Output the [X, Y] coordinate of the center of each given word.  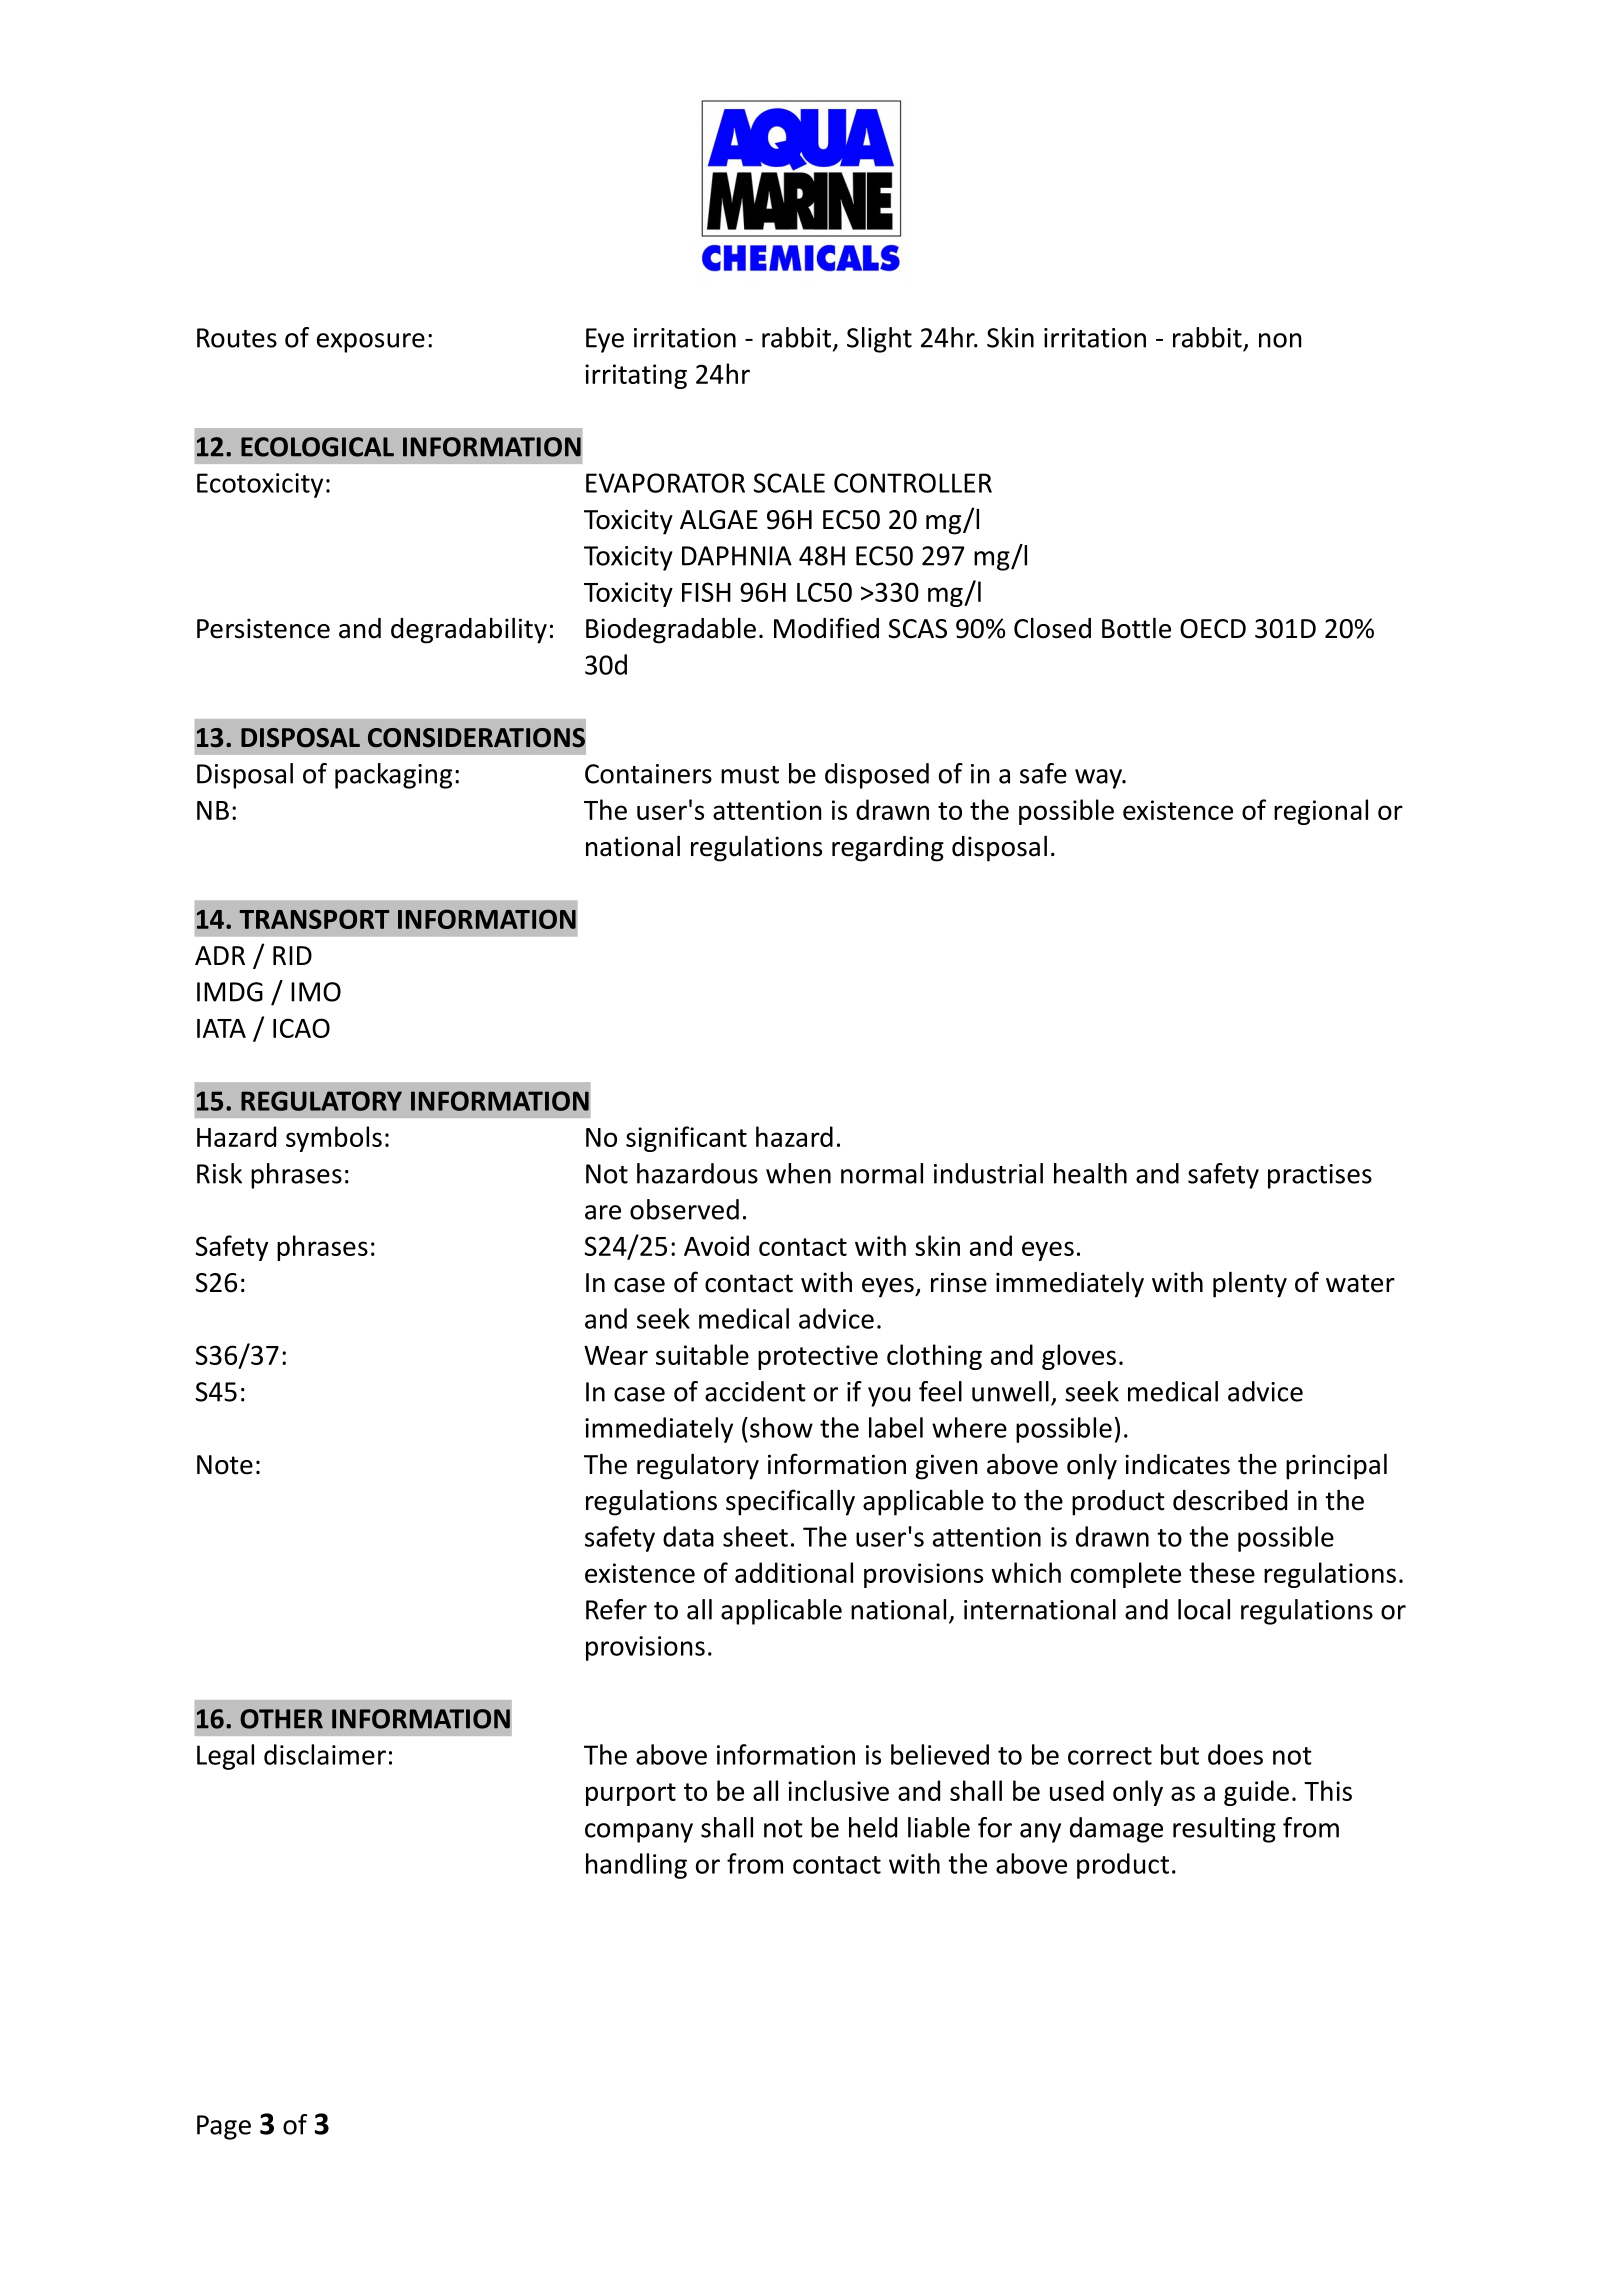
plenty [1250, 1284]
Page [224, 2127]
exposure [371, 343]
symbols [334, 1139]
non [1280, 340]
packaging [393, 776]
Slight [879, 340]
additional [794, 1572]
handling [636, 1866]
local [1204, 1609]
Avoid [716, 1245]
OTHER [281, 1719]
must [750, 775]
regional [1321, 812]
